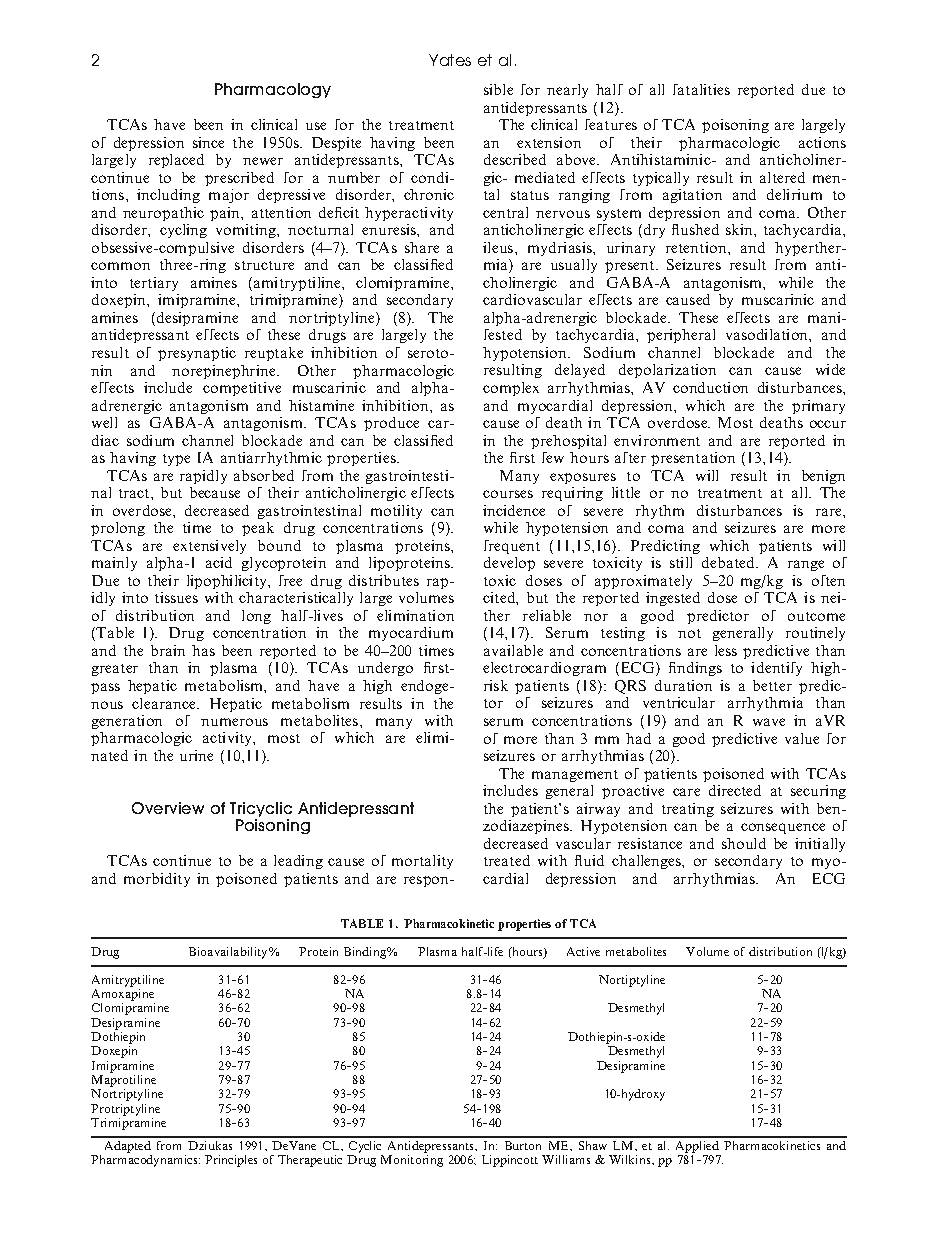 This screenshot has height=1251, width=952. What do you see at coordinates (208, 142) in the screenshot?
I see `since` at bounding box center [208, 142].
